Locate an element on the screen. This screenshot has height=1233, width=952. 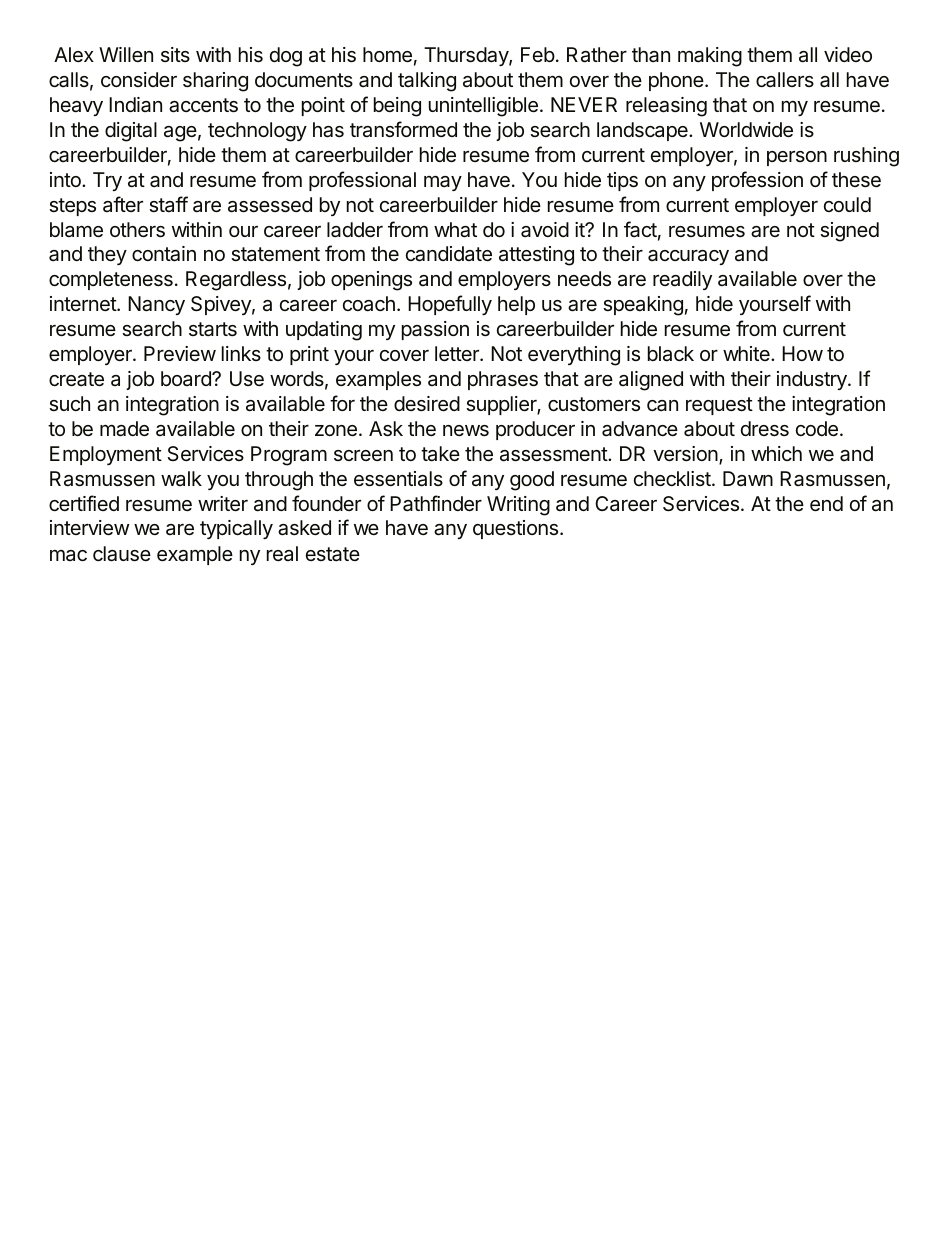
board is located at coordinates (187, 378).
